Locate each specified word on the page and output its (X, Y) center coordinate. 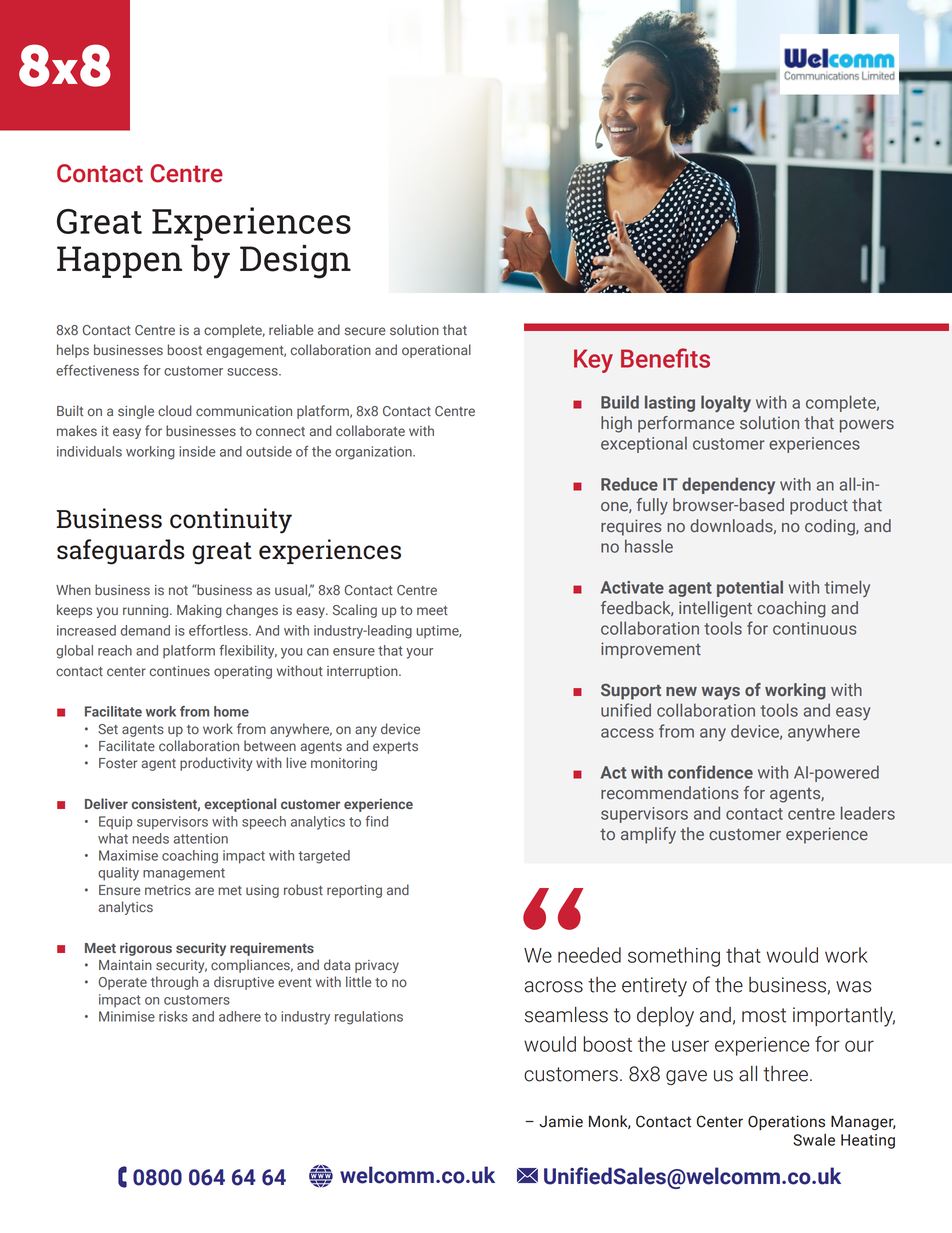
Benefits (665, 358)
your (419, 653)
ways (721, 693)
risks (173, 1016)
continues (180, 671)
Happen (119, 262)
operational (436, 351)
